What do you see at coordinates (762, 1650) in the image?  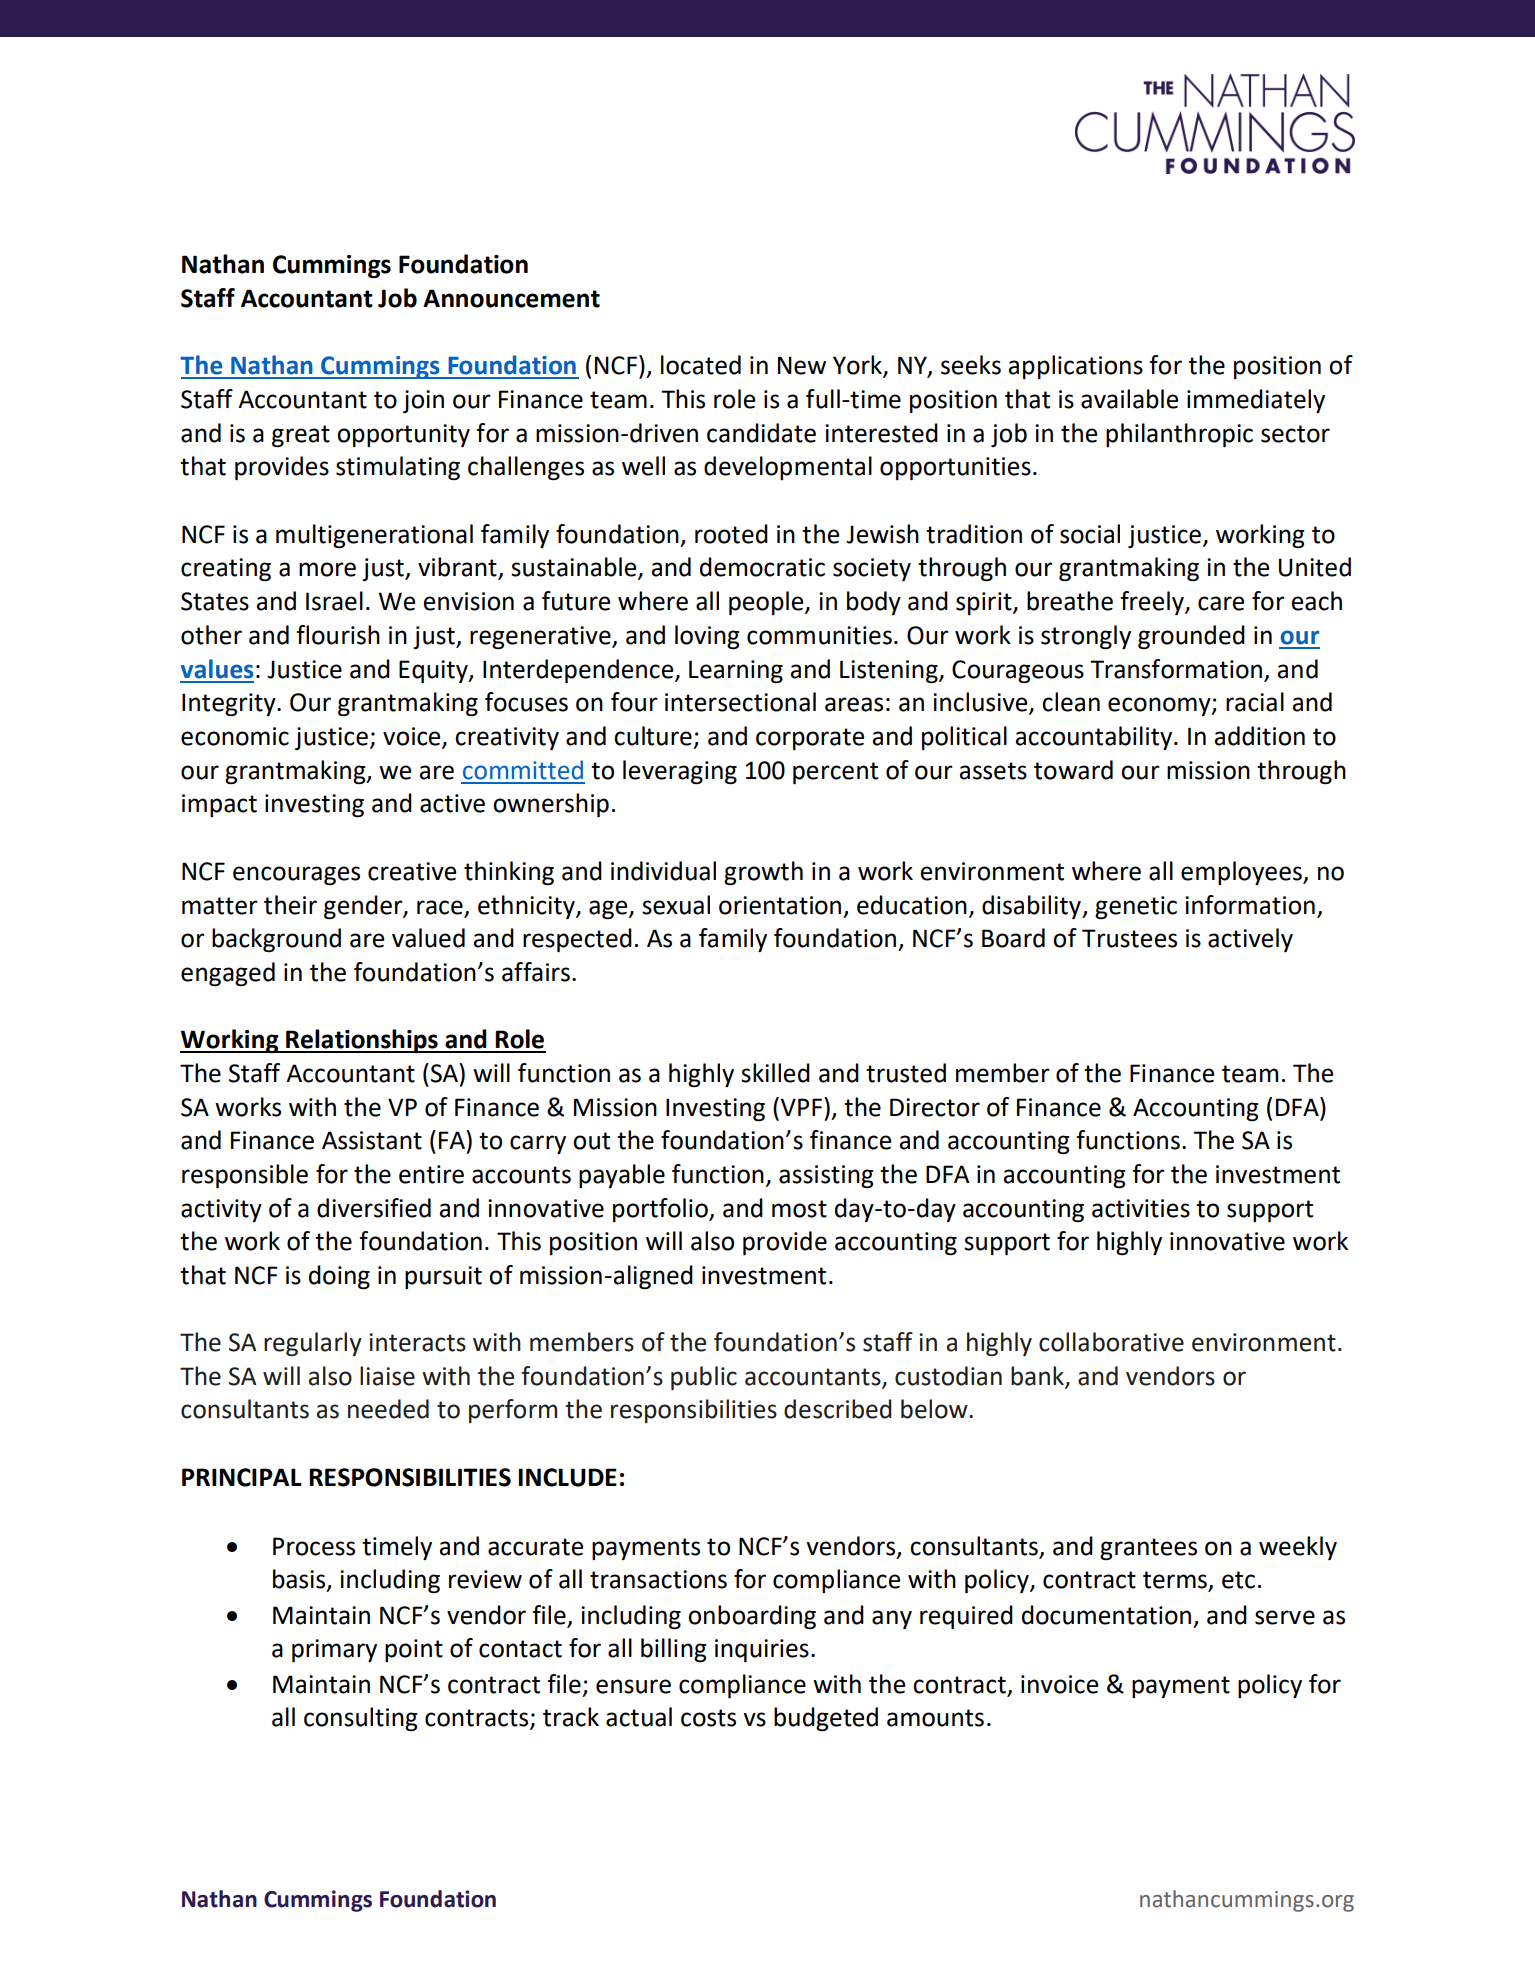 I see `inquiries` at bounding box center [762, 1650].
